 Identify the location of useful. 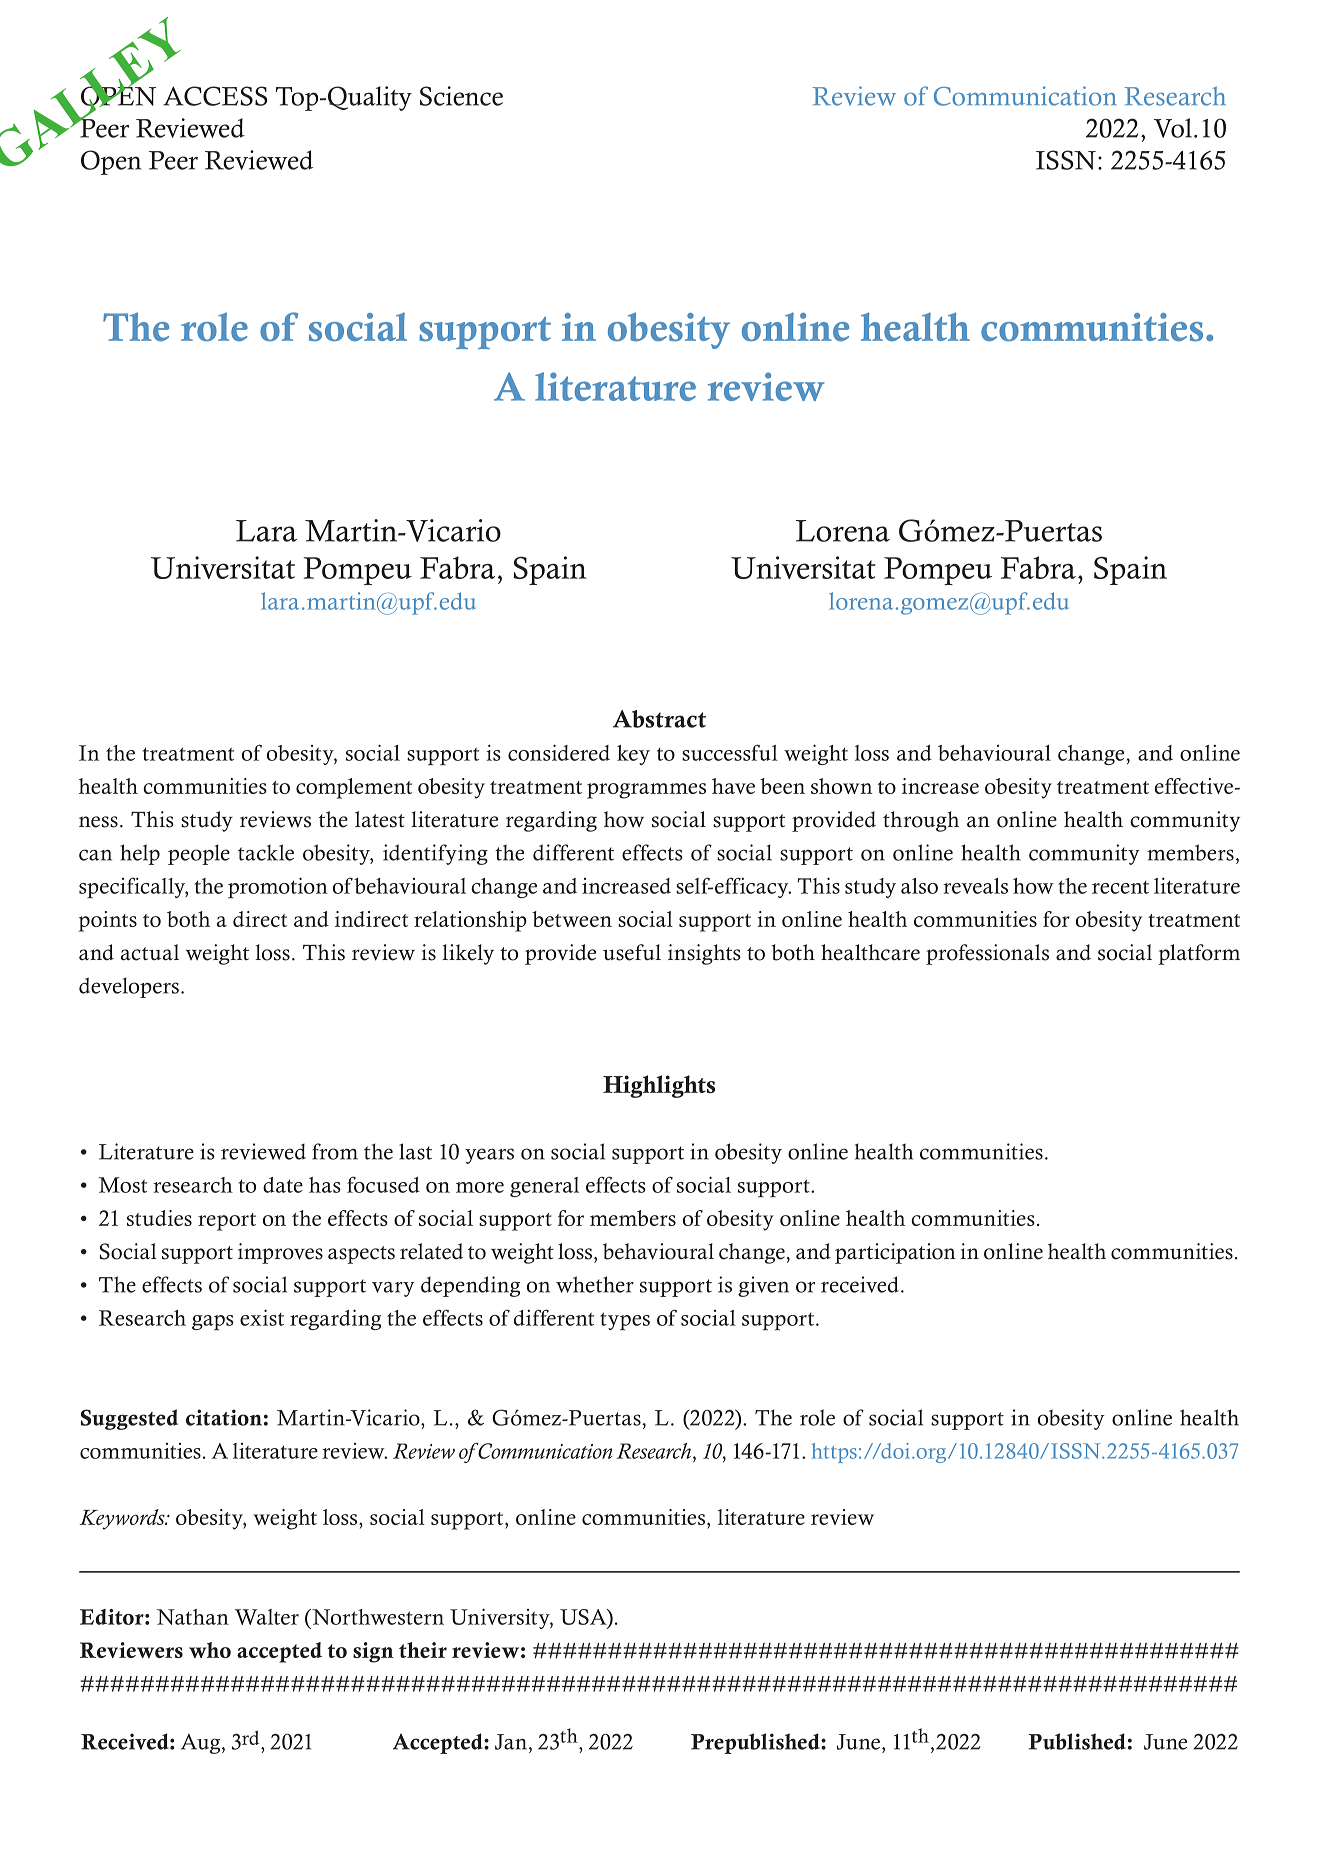
(632, 952).
